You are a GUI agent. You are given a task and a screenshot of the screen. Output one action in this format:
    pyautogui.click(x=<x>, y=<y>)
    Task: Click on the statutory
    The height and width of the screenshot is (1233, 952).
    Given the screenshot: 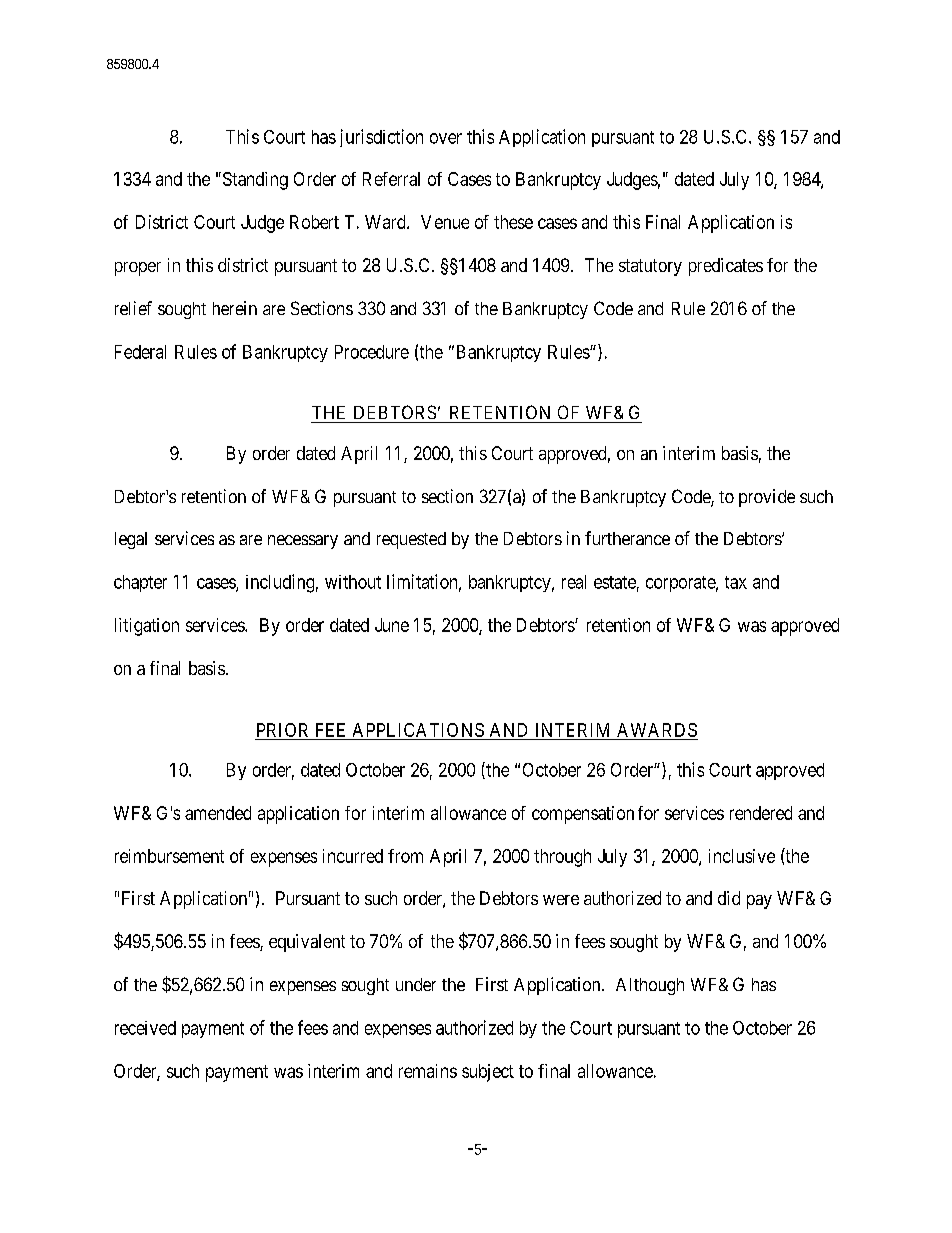 What is the action you would take?
    pyautogui.click(x=650, y=267)
